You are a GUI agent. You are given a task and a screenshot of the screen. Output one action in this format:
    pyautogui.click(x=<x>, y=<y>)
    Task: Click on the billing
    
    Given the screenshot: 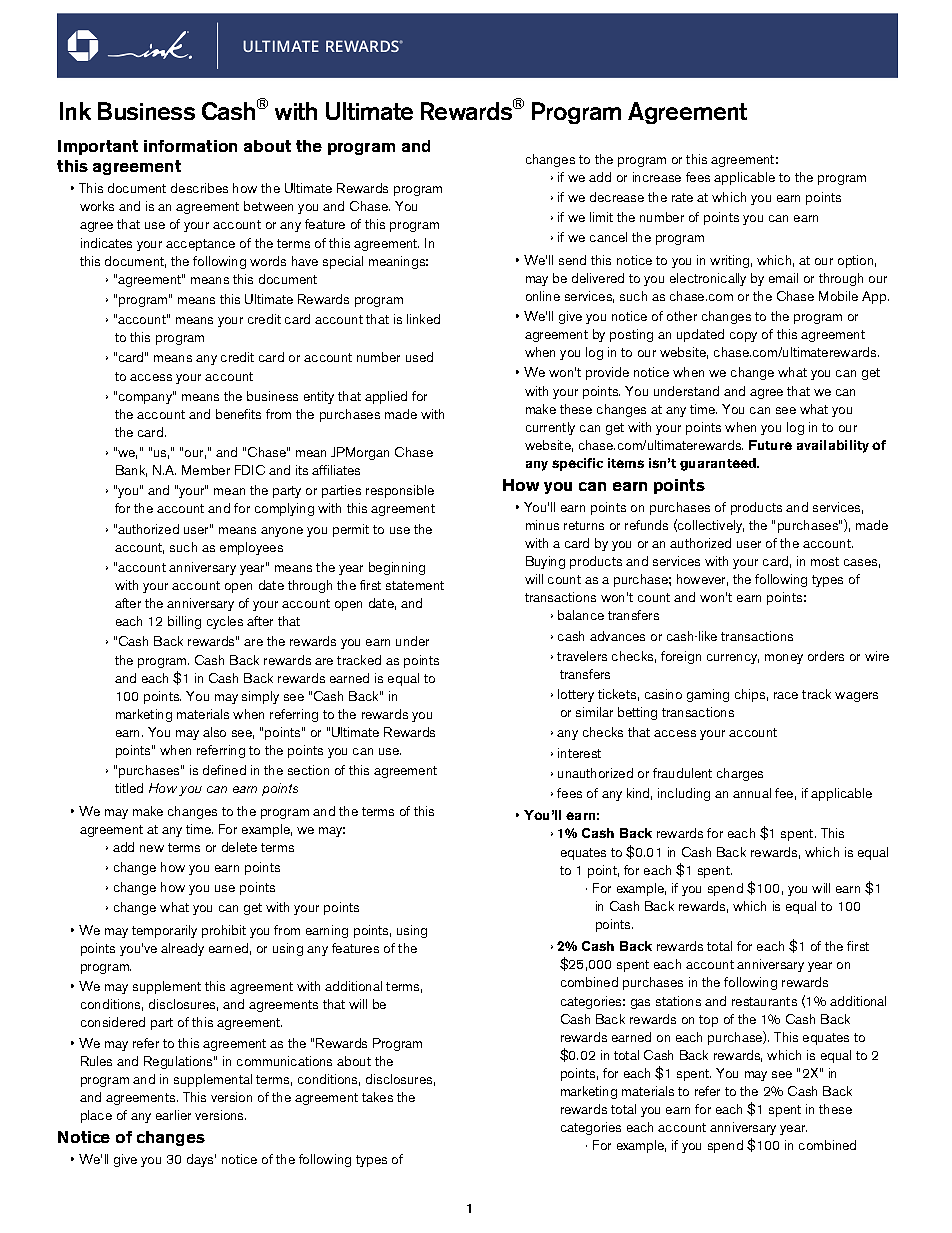 What is the action you would take?
    pyautogui.click(x=184, y=622)
